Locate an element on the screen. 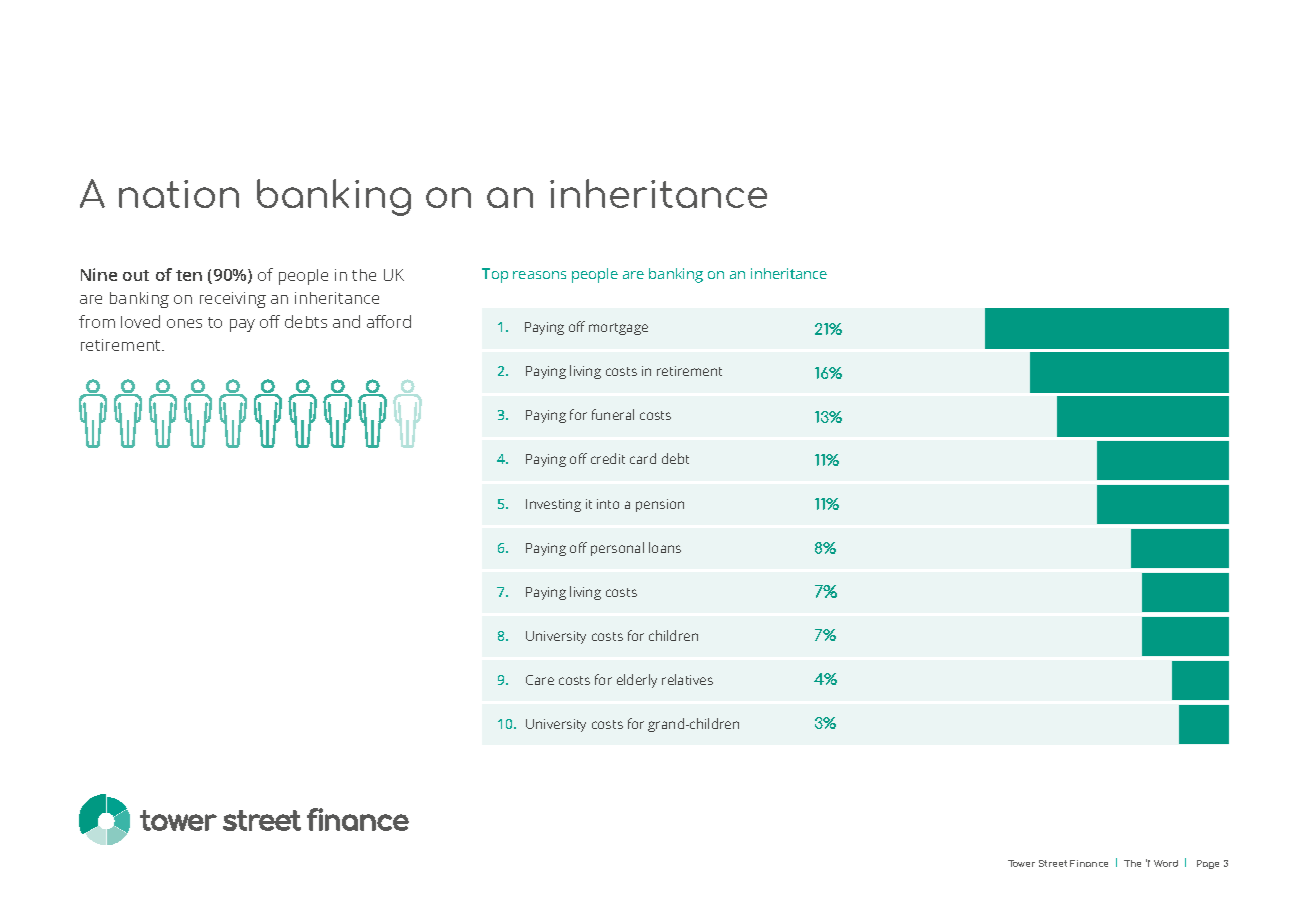 The height and width of the screenshot is (924, 1308). Tower is located at coordinates (1021, 863).
